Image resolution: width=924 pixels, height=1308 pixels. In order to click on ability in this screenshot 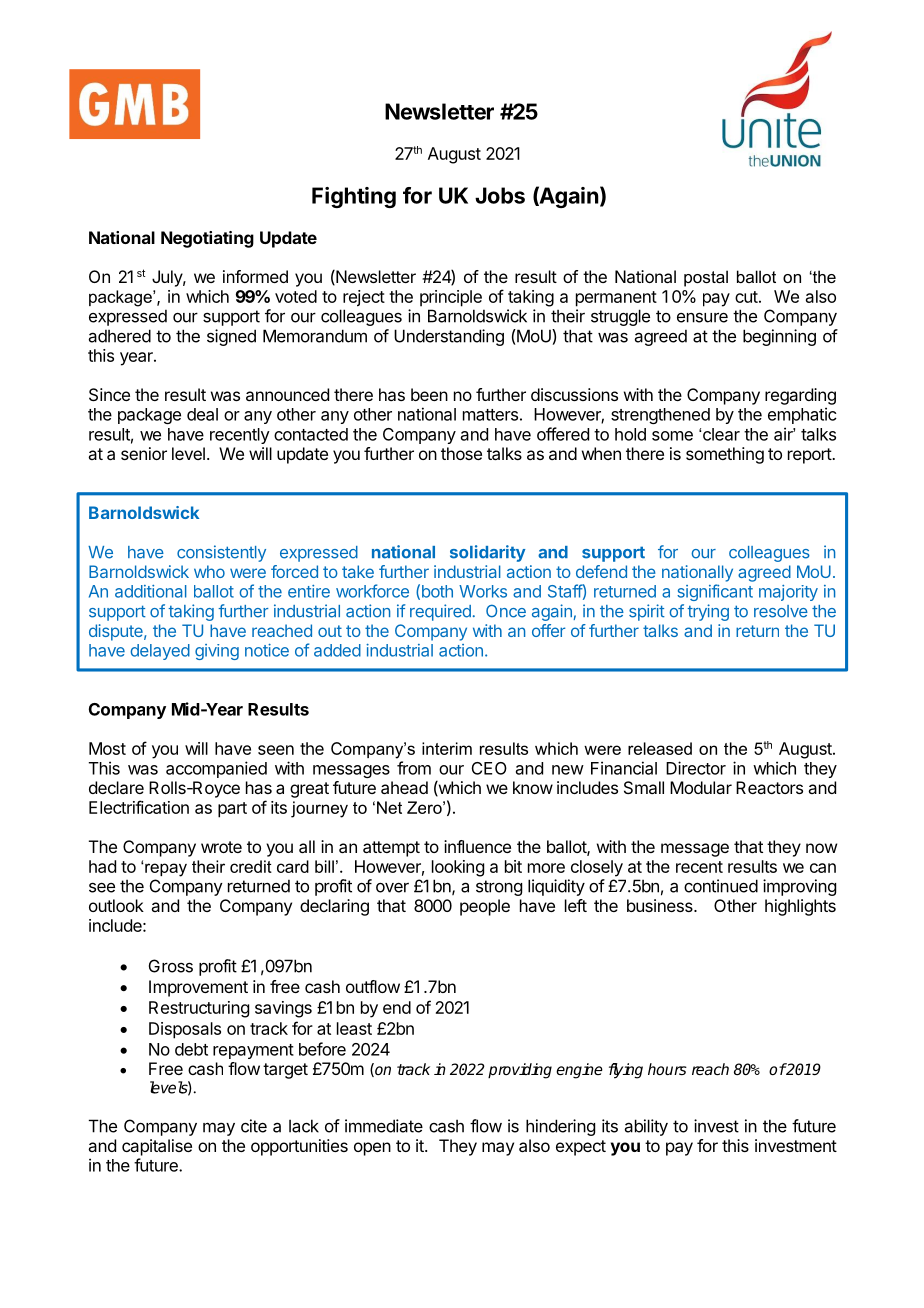, I will do `click(646, 1127)`.
